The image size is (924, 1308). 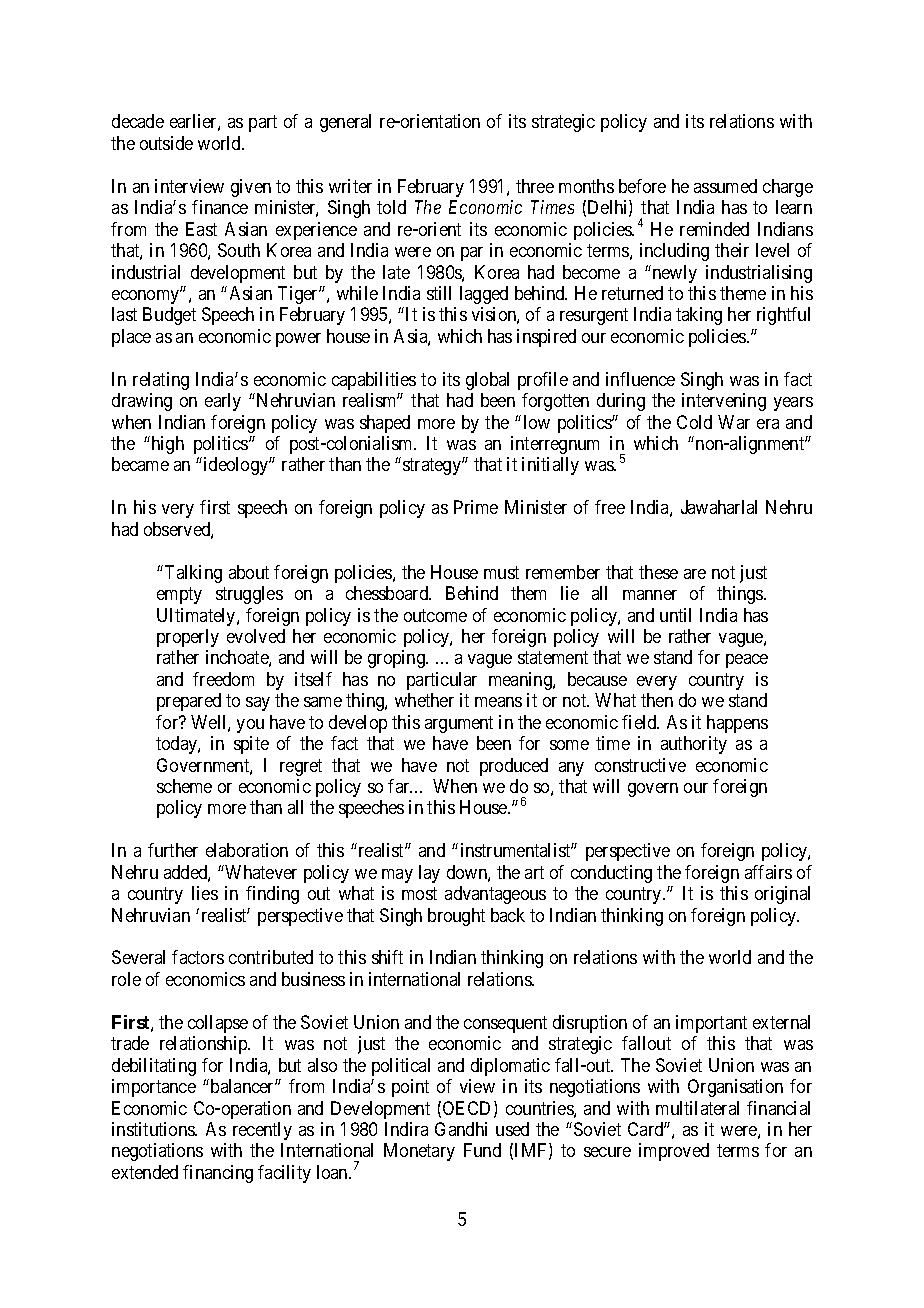 I want to click on Jawaharlal, so click(x=719, y=507).
